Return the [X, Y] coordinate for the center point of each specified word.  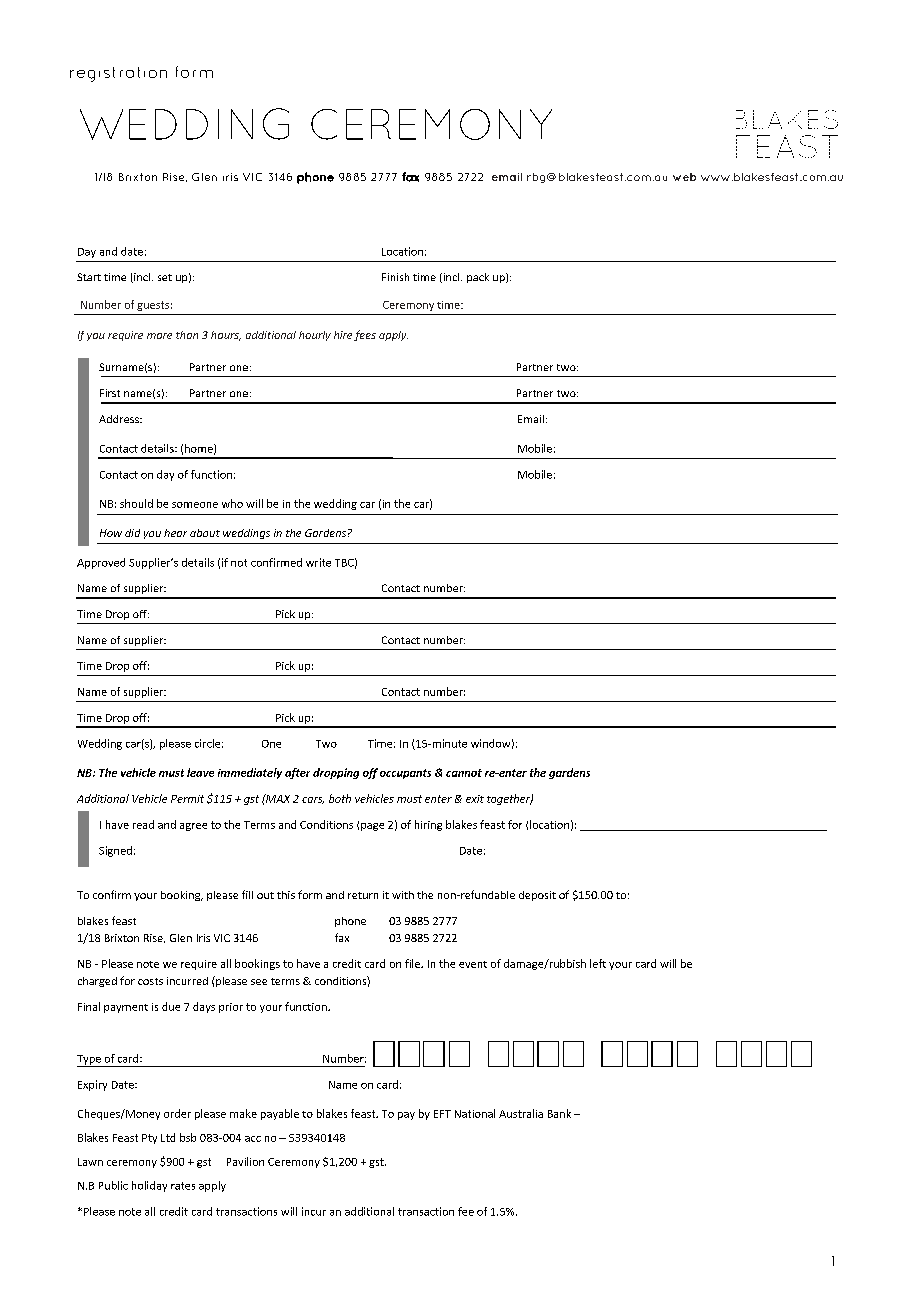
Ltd [168, 1137]
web [684, 177]
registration [118, 74]
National [475, 1113]
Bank [559, 1113]
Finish [395, 277]
